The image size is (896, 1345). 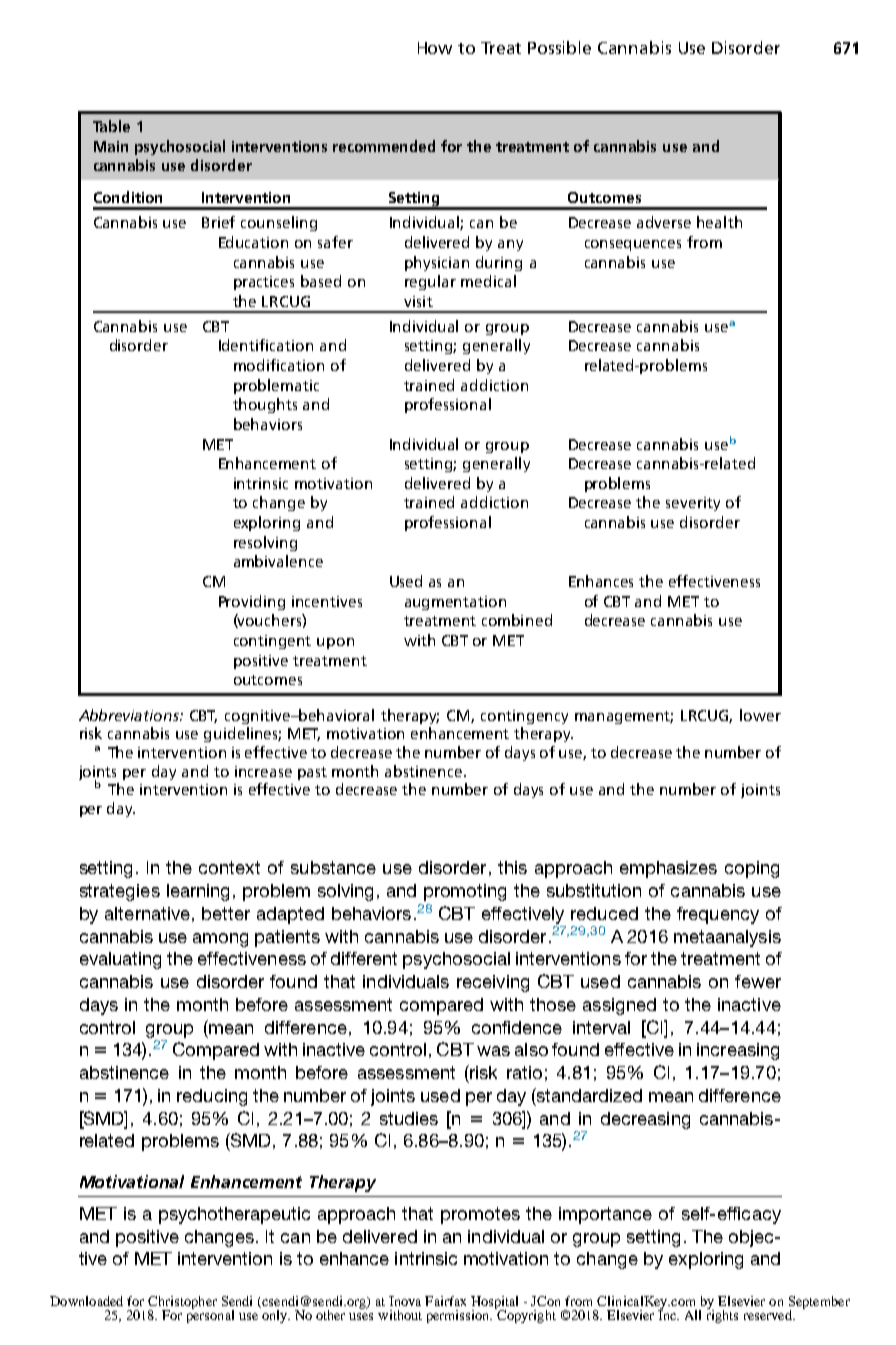 I want to click on How, so click(x=435, y=48).
